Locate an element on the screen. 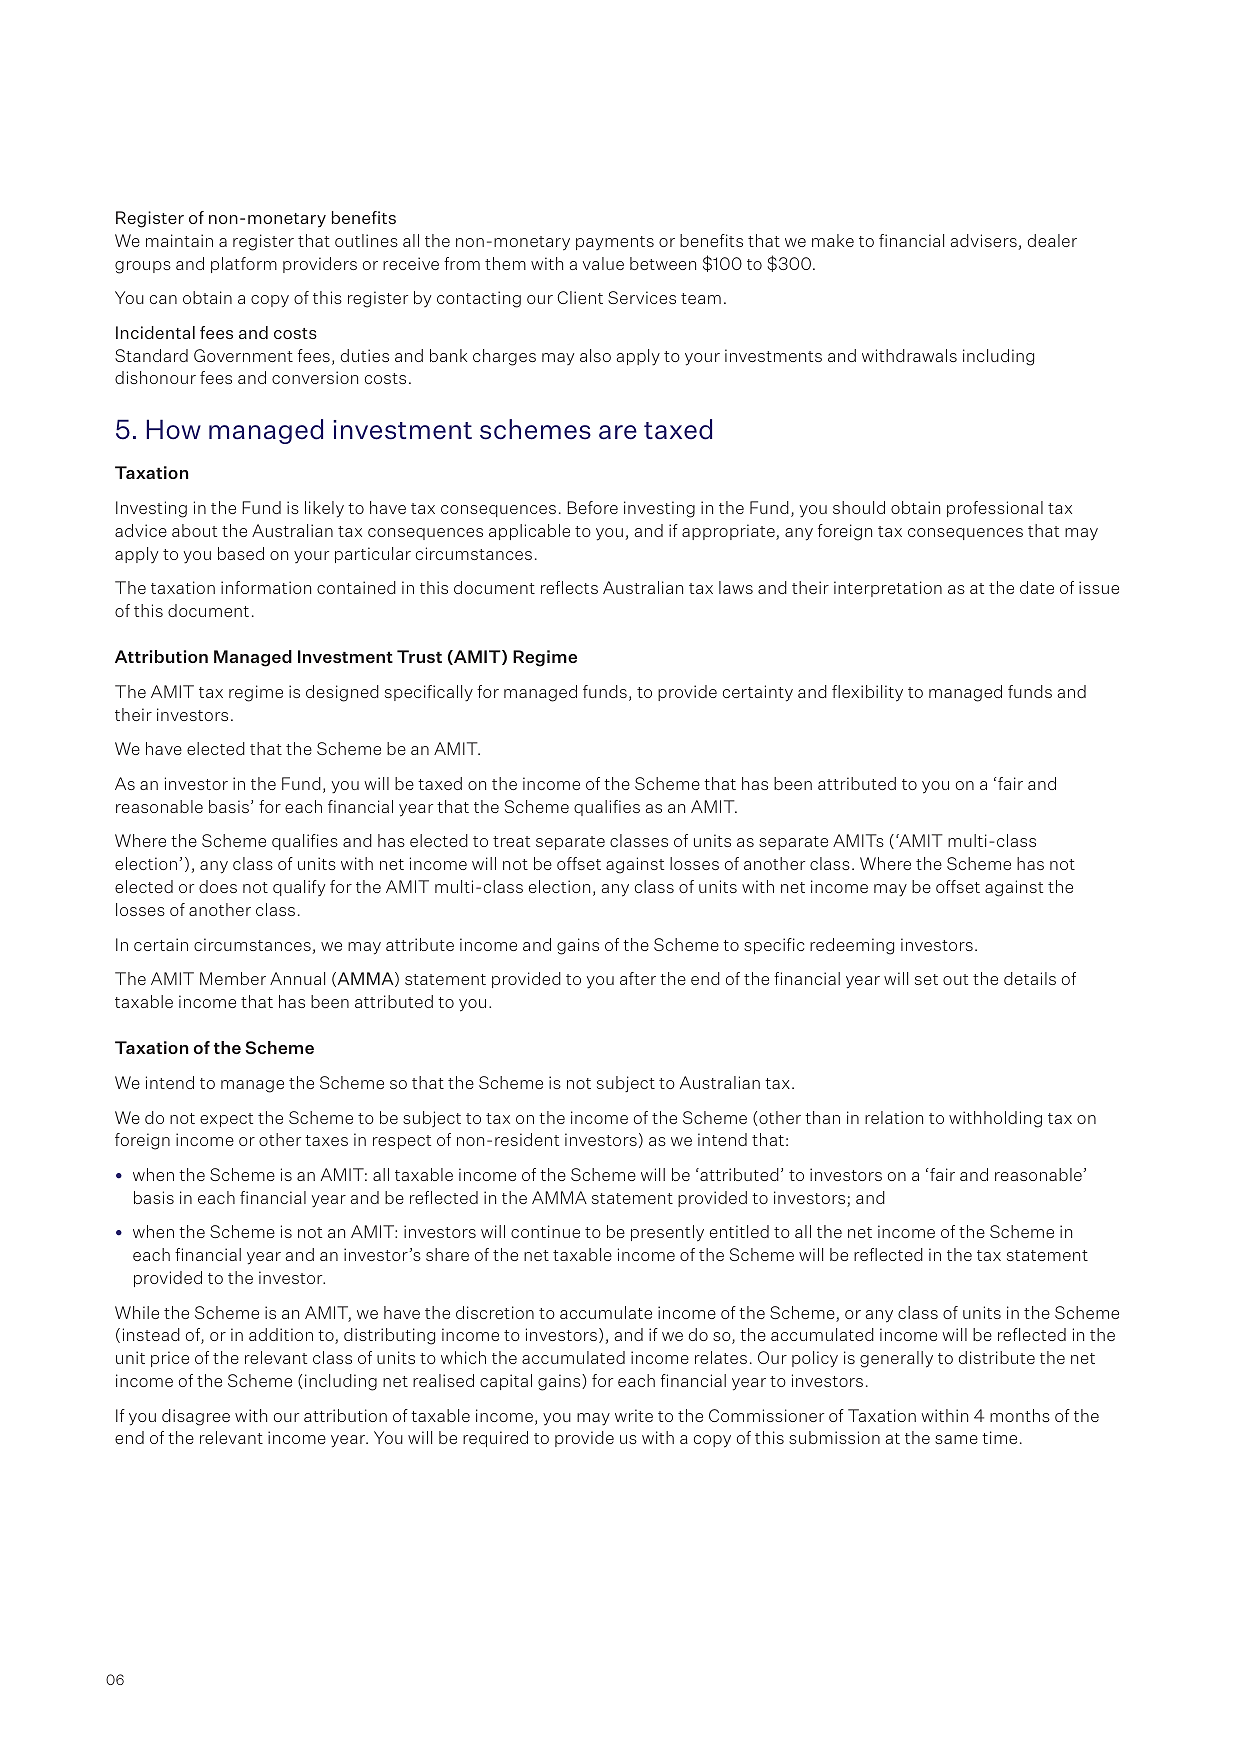 This screenshot has height=1747, width=1235. does is located at coordinates (218, 886).
